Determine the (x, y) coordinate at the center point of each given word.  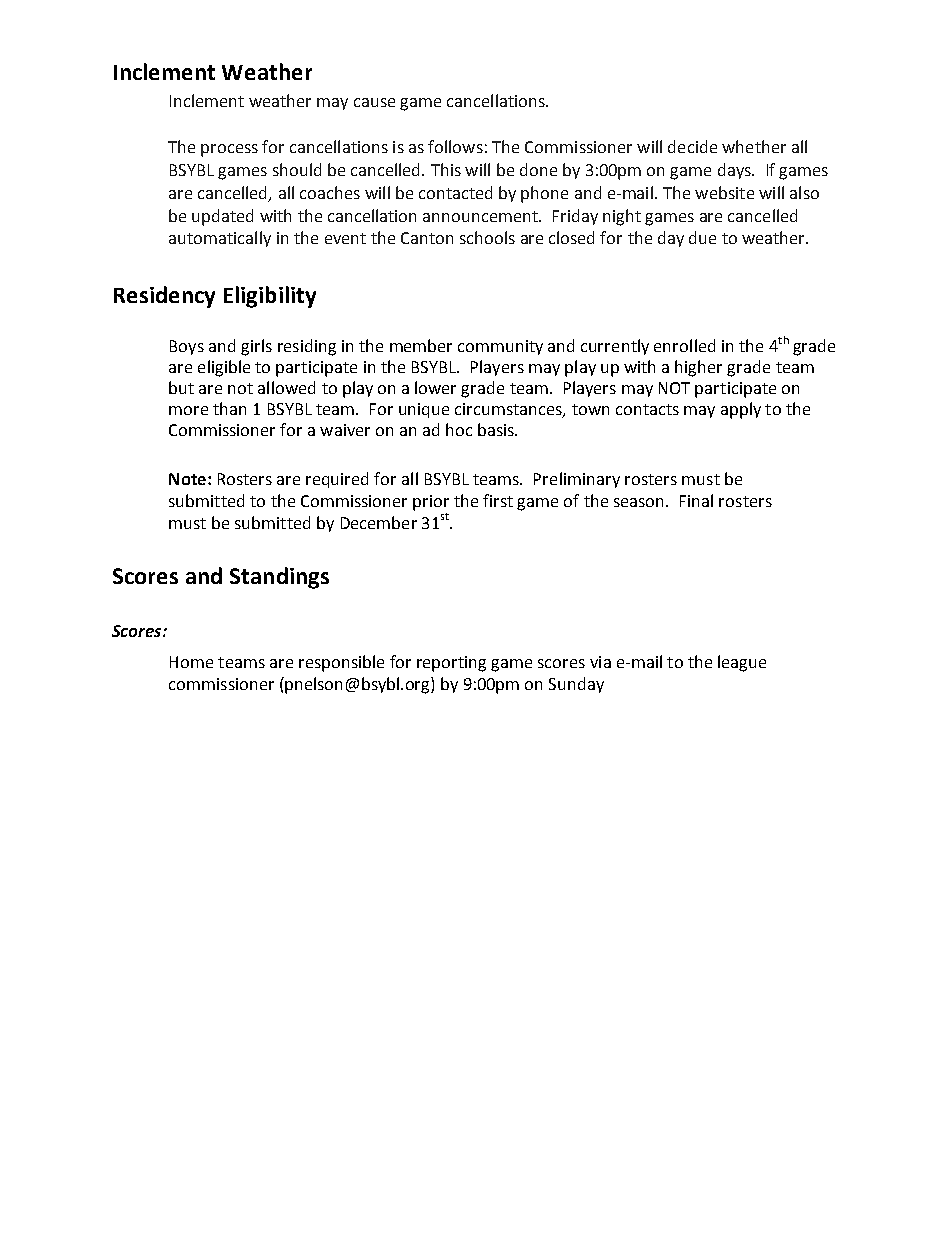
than (229, 408)
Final (696, 500)
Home (191, 662)
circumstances (509, 410)
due (702, 237)
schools (487, 237)
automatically (220, 239)
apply (741, 410)
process (229, 150)
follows (455, 146)
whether (754, 146)
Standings (279, 578)
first (498, 500)
